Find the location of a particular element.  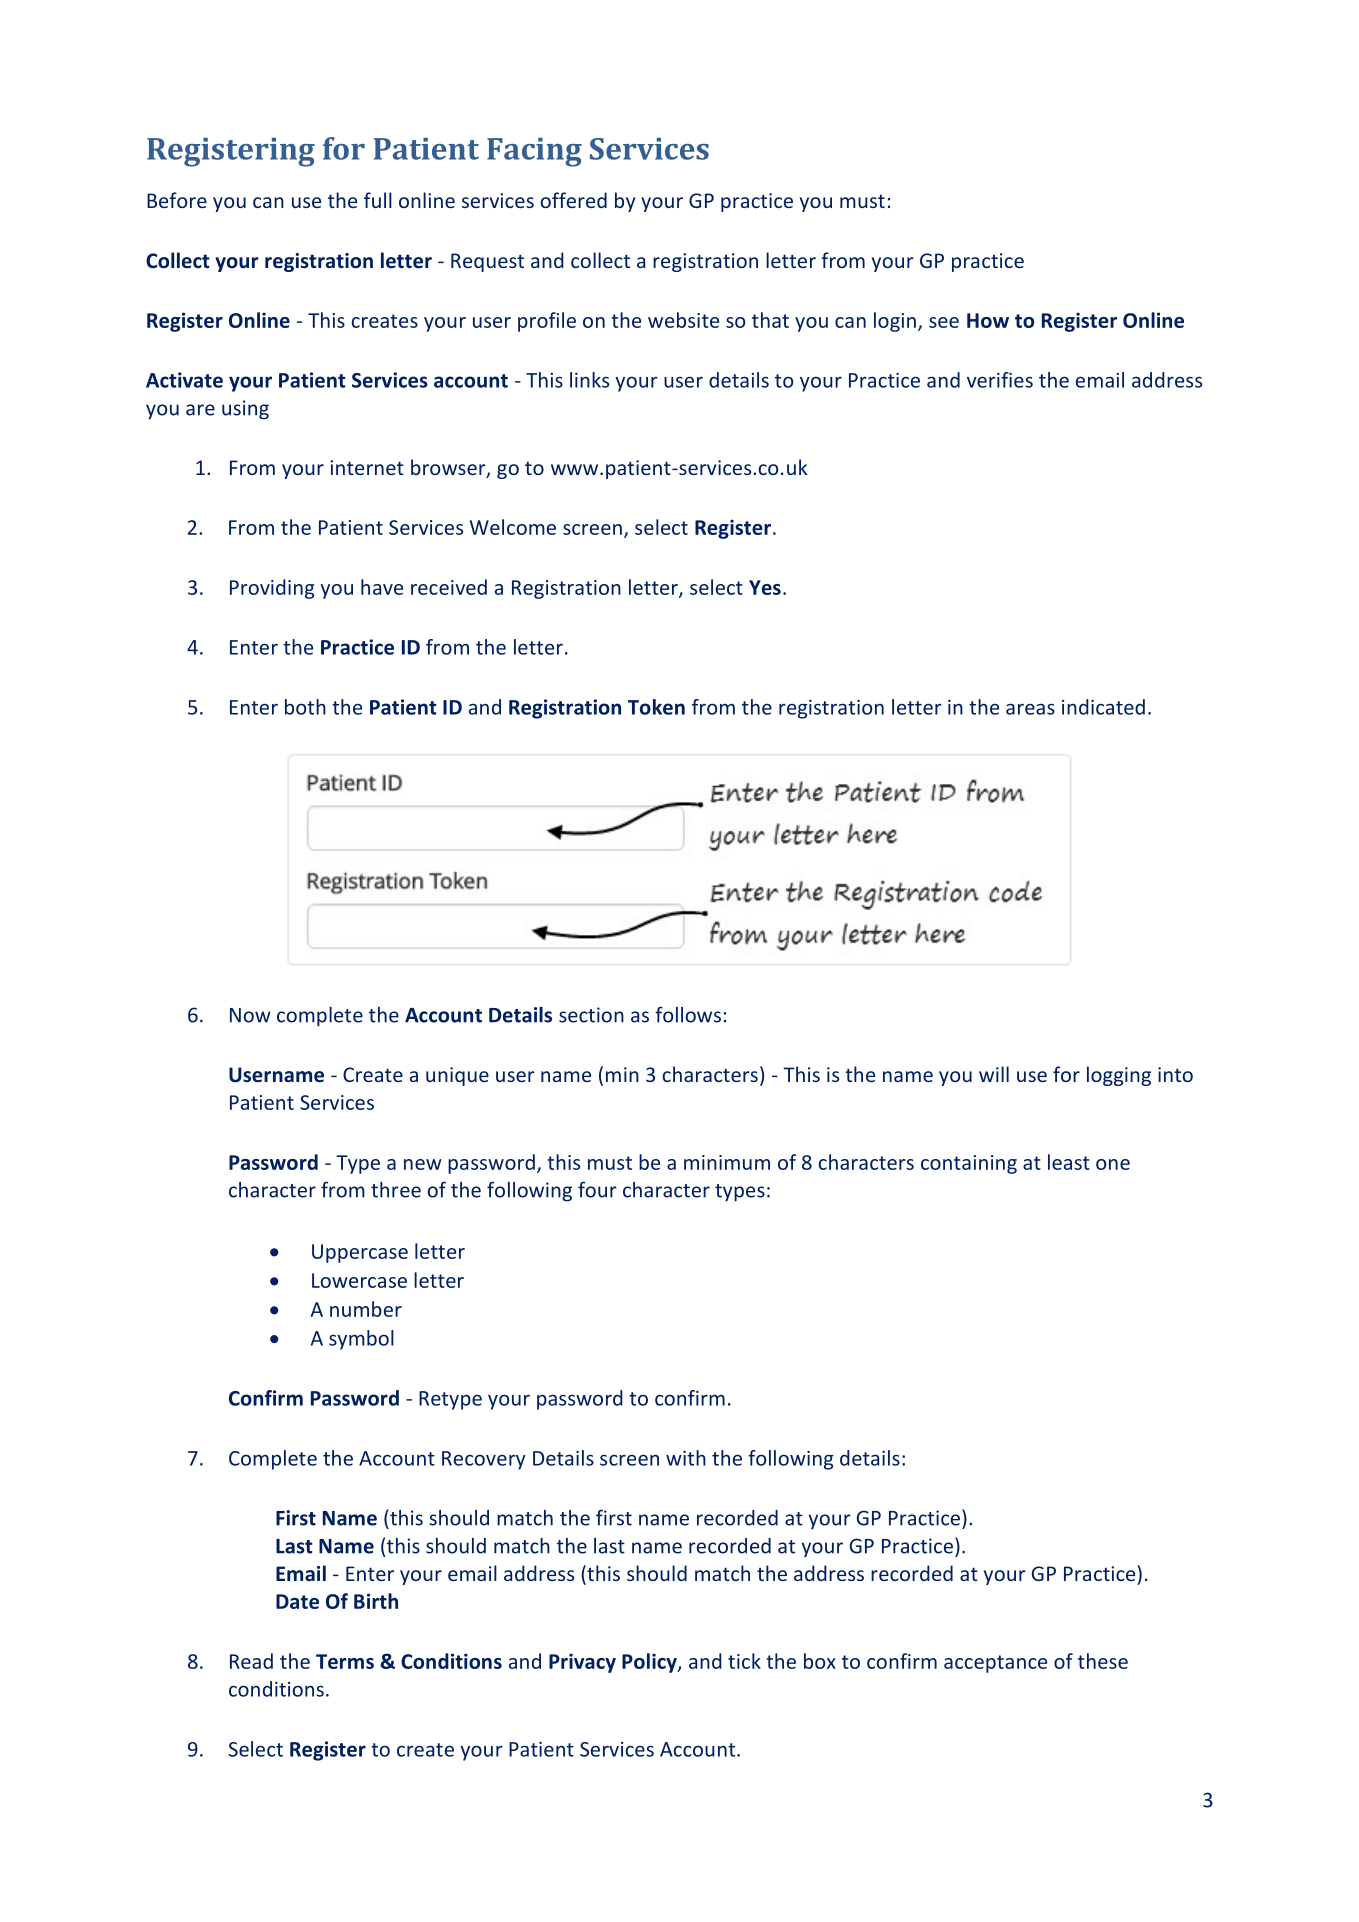

least is located at coordinates (1069, 1162).
